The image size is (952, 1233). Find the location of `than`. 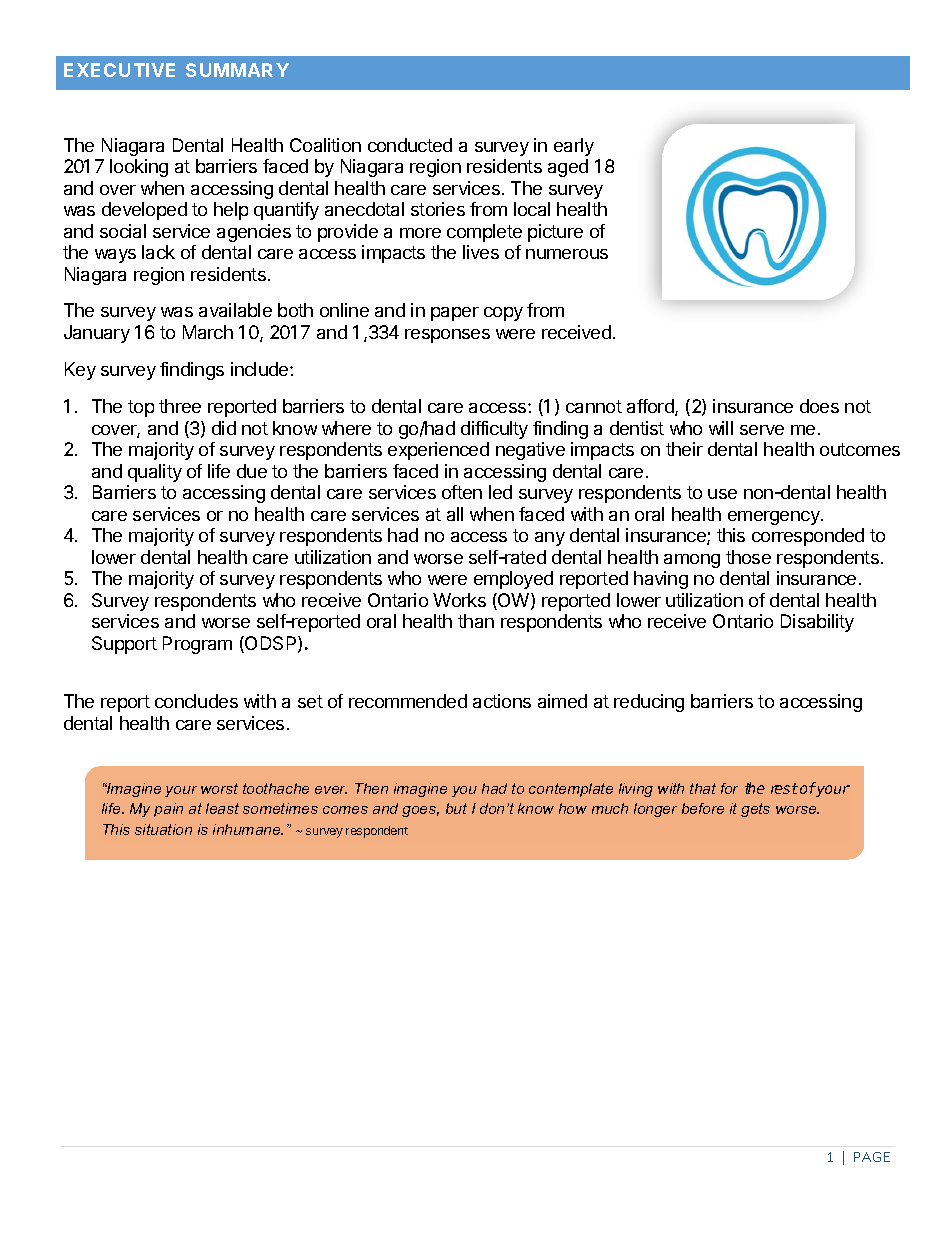

than is located at coordinates (476, 621).
